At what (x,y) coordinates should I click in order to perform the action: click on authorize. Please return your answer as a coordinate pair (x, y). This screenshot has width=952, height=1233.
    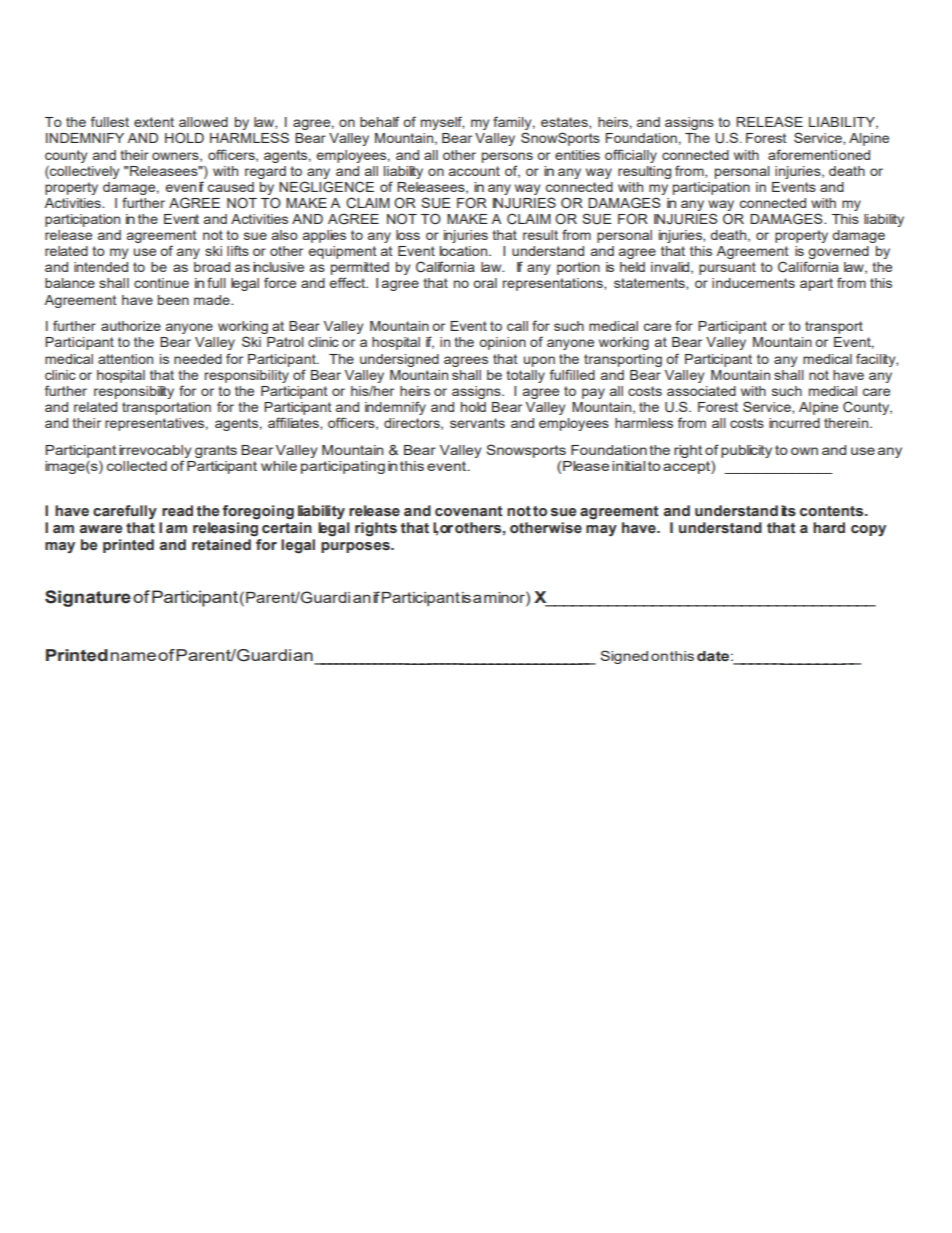
    Looking at the image, I should click on (131, 326).
